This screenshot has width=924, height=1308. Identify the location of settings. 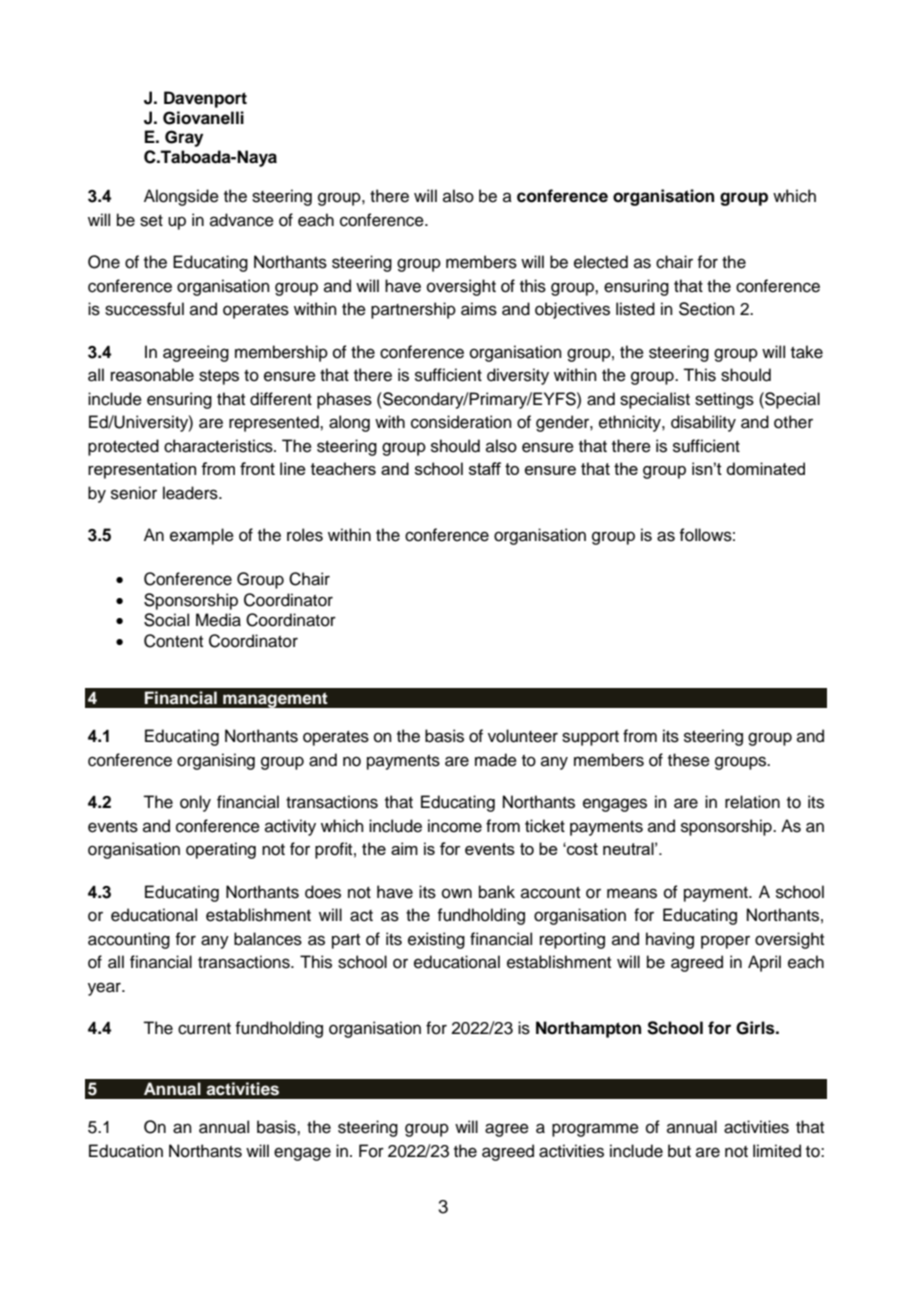
(724, 400).
